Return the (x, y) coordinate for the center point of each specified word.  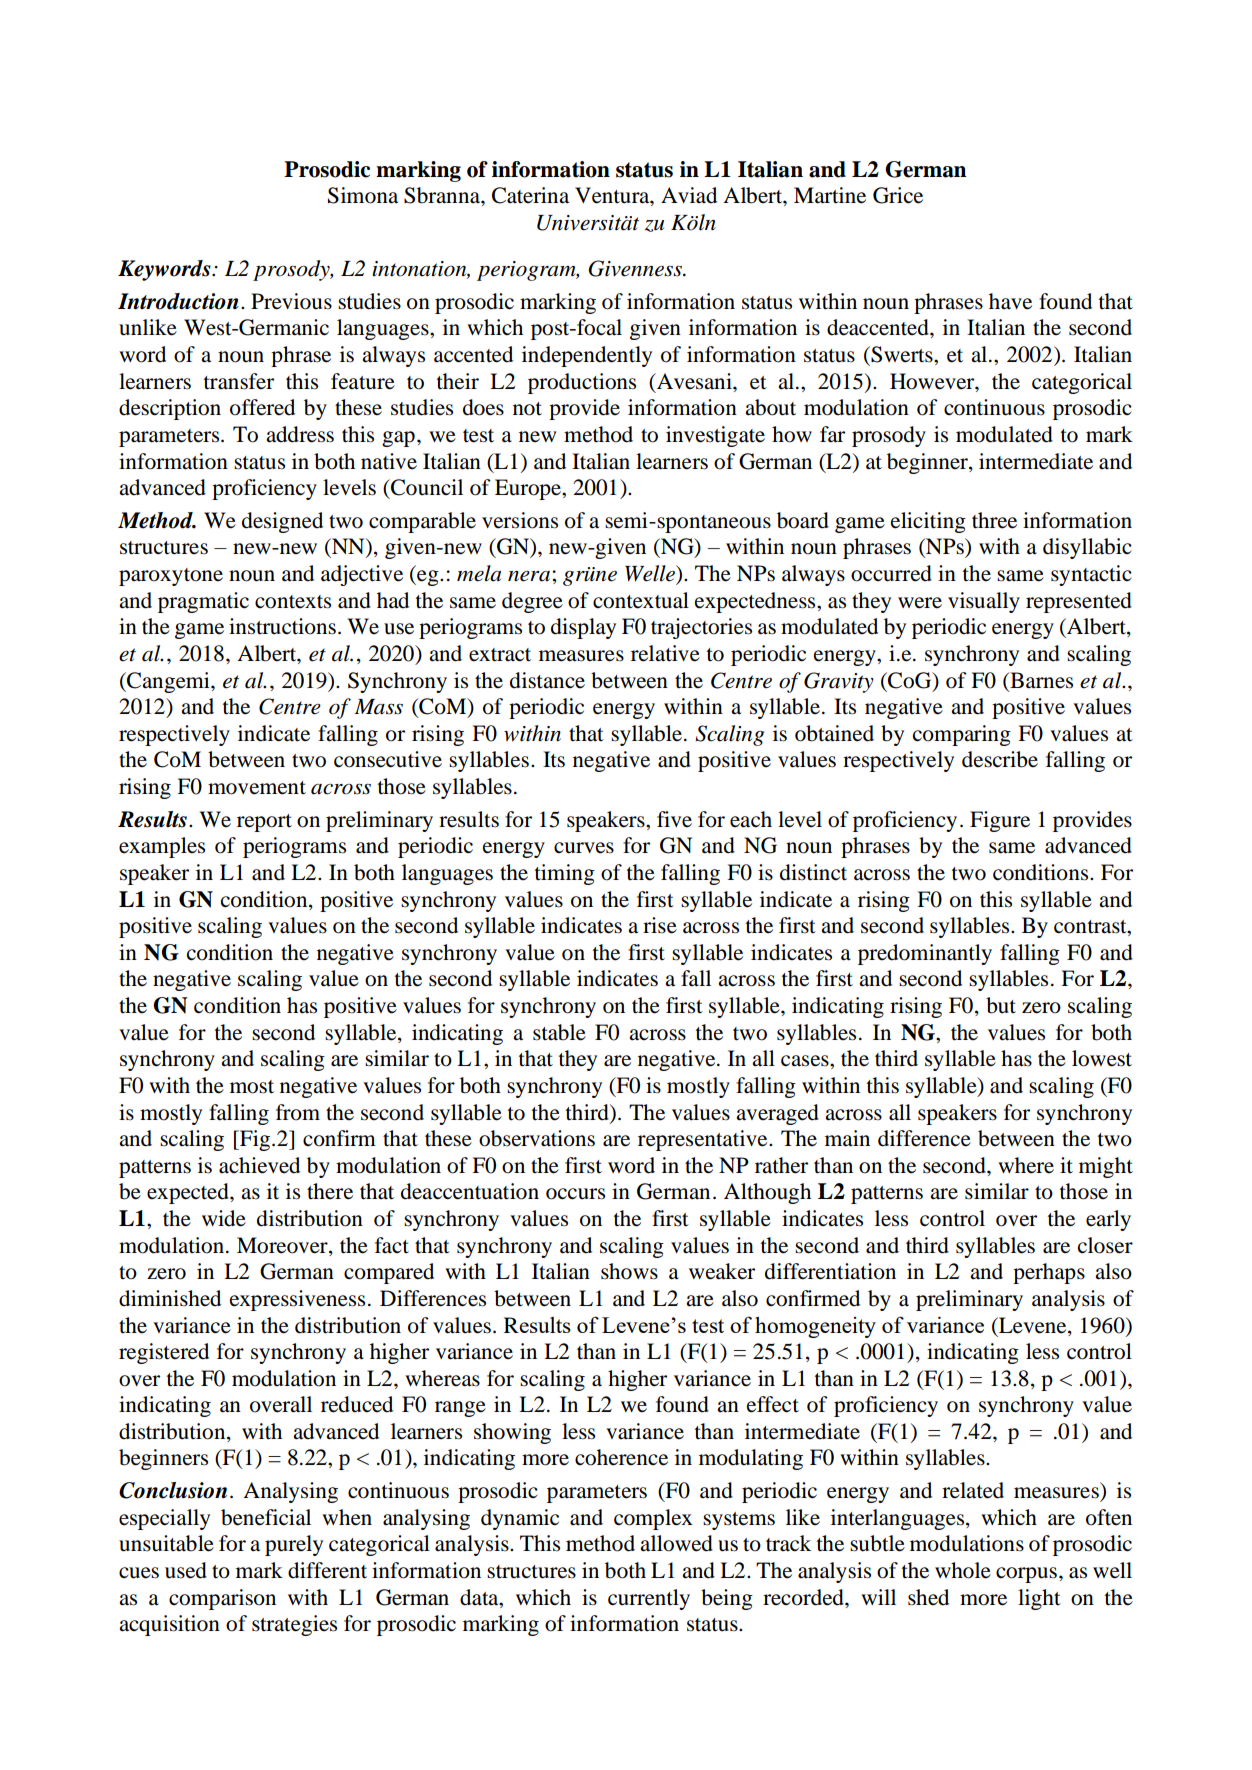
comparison (222, 1599)
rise (660, 925)
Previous (291, 301)
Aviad (689, 195)
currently (649, 1599)
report (264, 823)
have (1010, 301)
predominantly (925, 954)
